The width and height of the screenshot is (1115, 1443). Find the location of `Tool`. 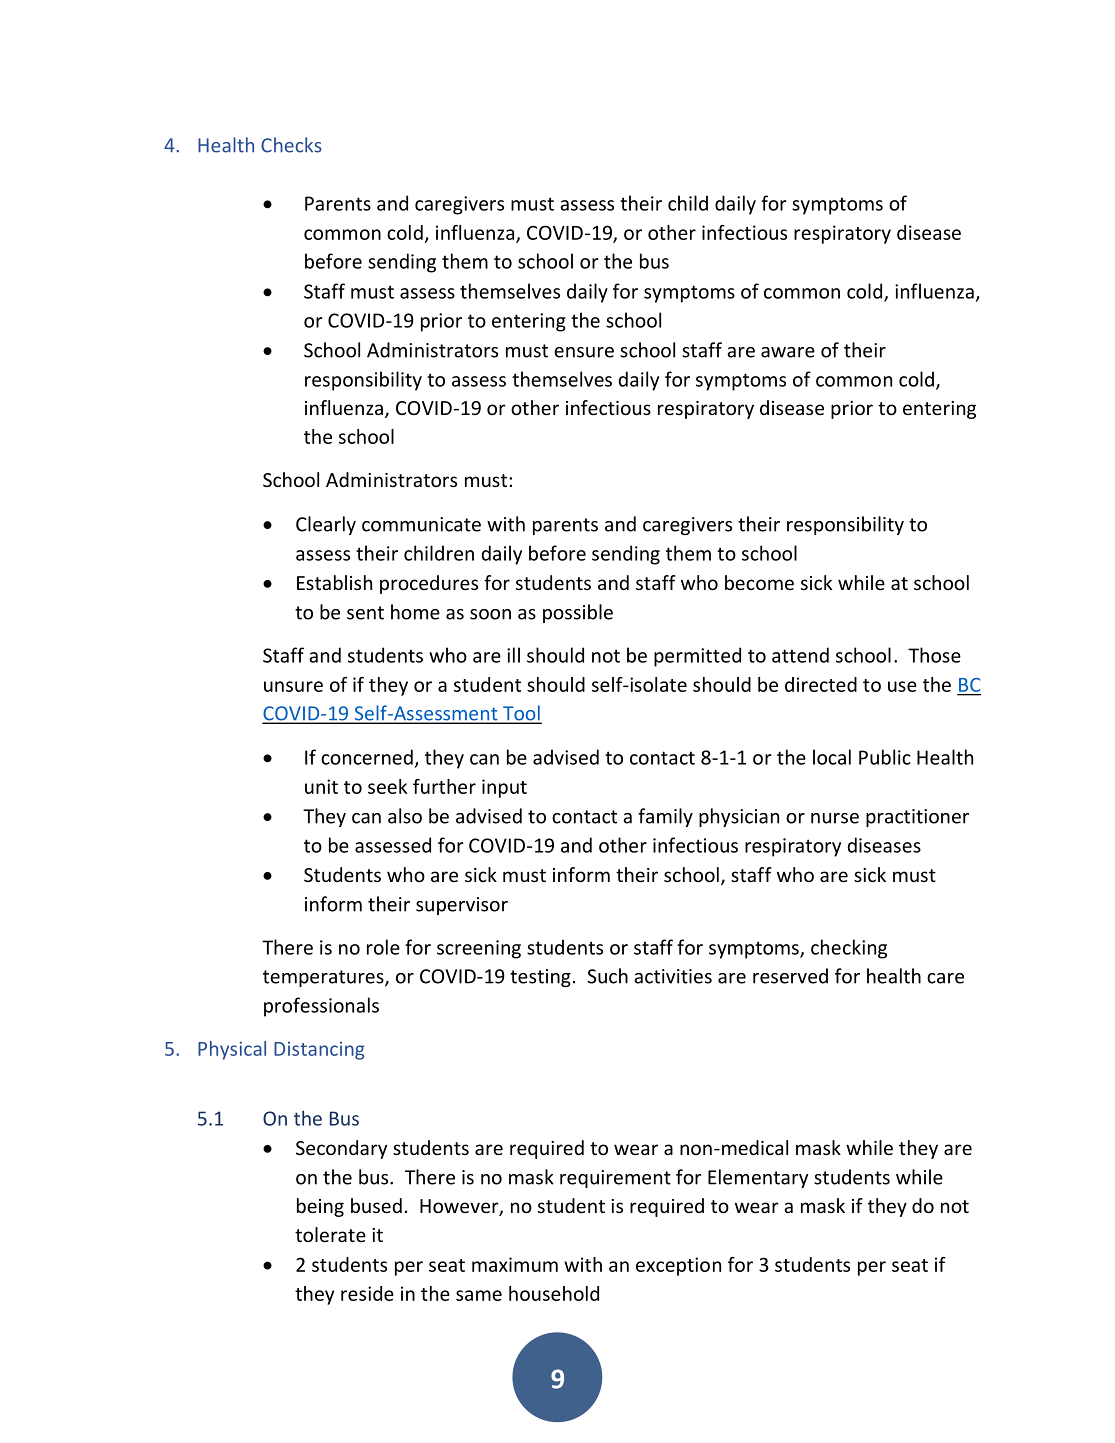

Tool is located at coordinates (521, 714).
